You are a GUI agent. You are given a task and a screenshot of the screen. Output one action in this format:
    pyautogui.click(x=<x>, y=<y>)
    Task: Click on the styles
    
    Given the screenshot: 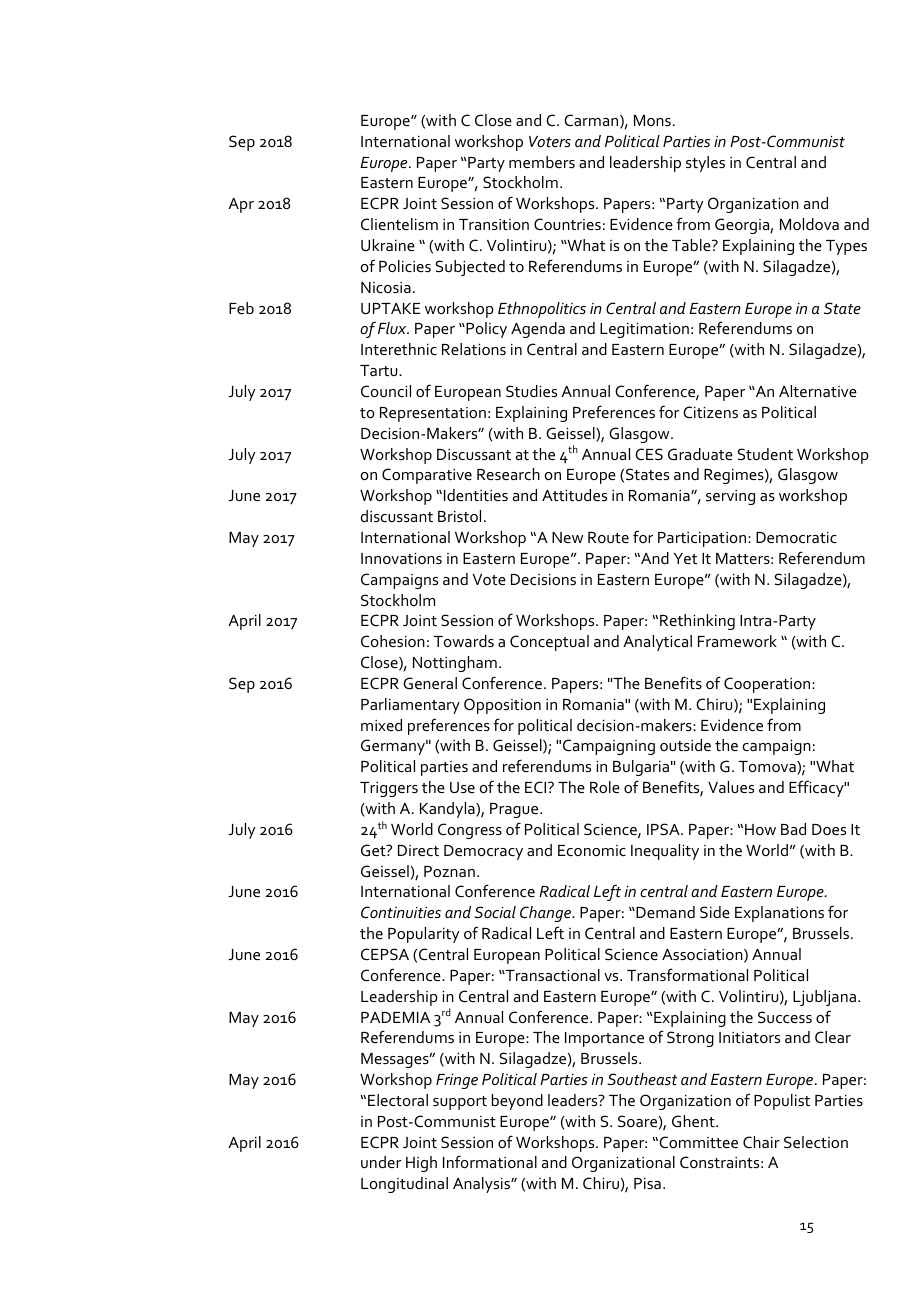 What is the action you would take?
    pyautogui.click(x=705, y=164)
